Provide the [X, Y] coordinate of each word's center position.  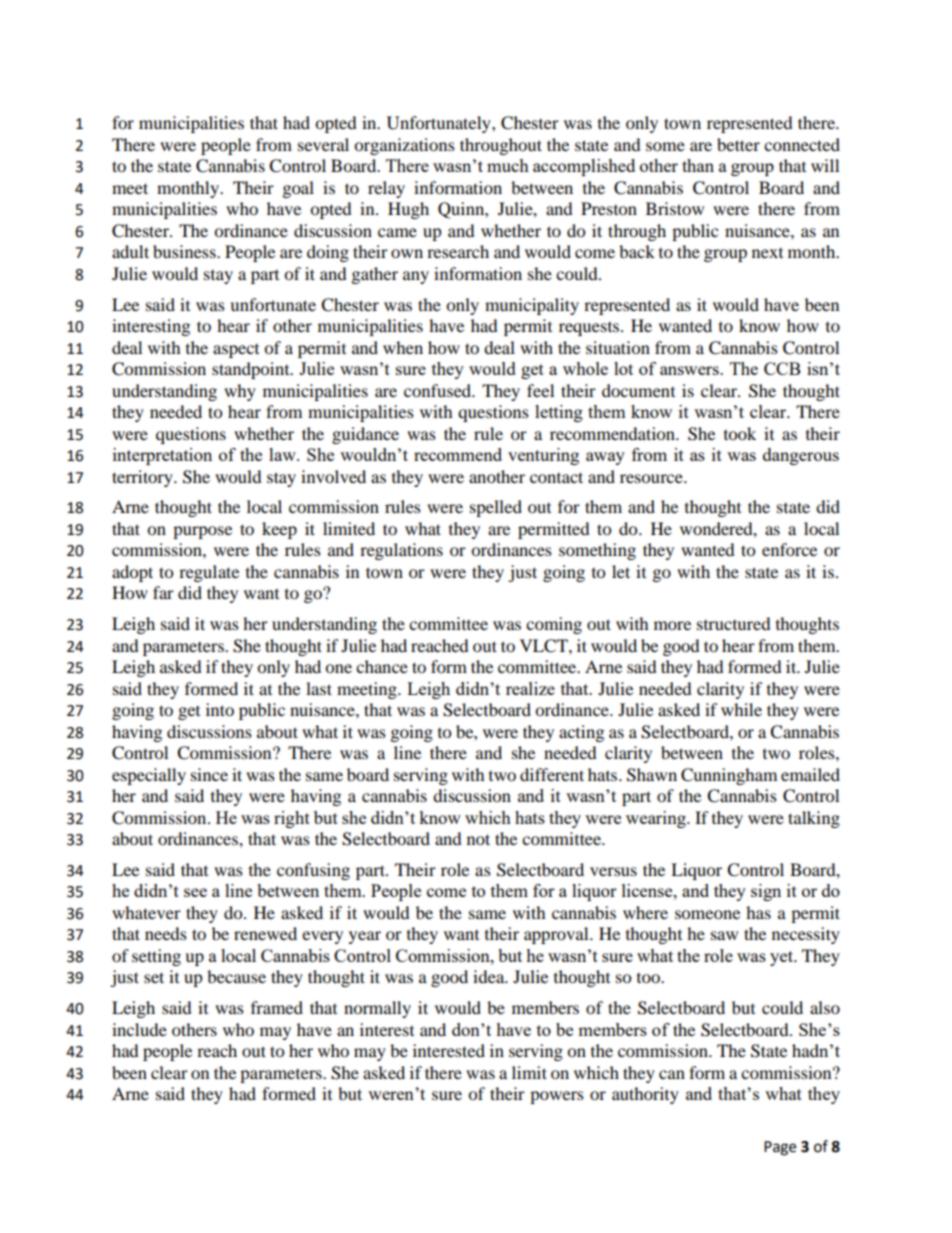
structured [734, 623]
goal [298, 189]
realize [530, 688]
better [738, 144]
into [220, 709]
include [139, 1029]
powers [557, 1097]
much [508, 165]
